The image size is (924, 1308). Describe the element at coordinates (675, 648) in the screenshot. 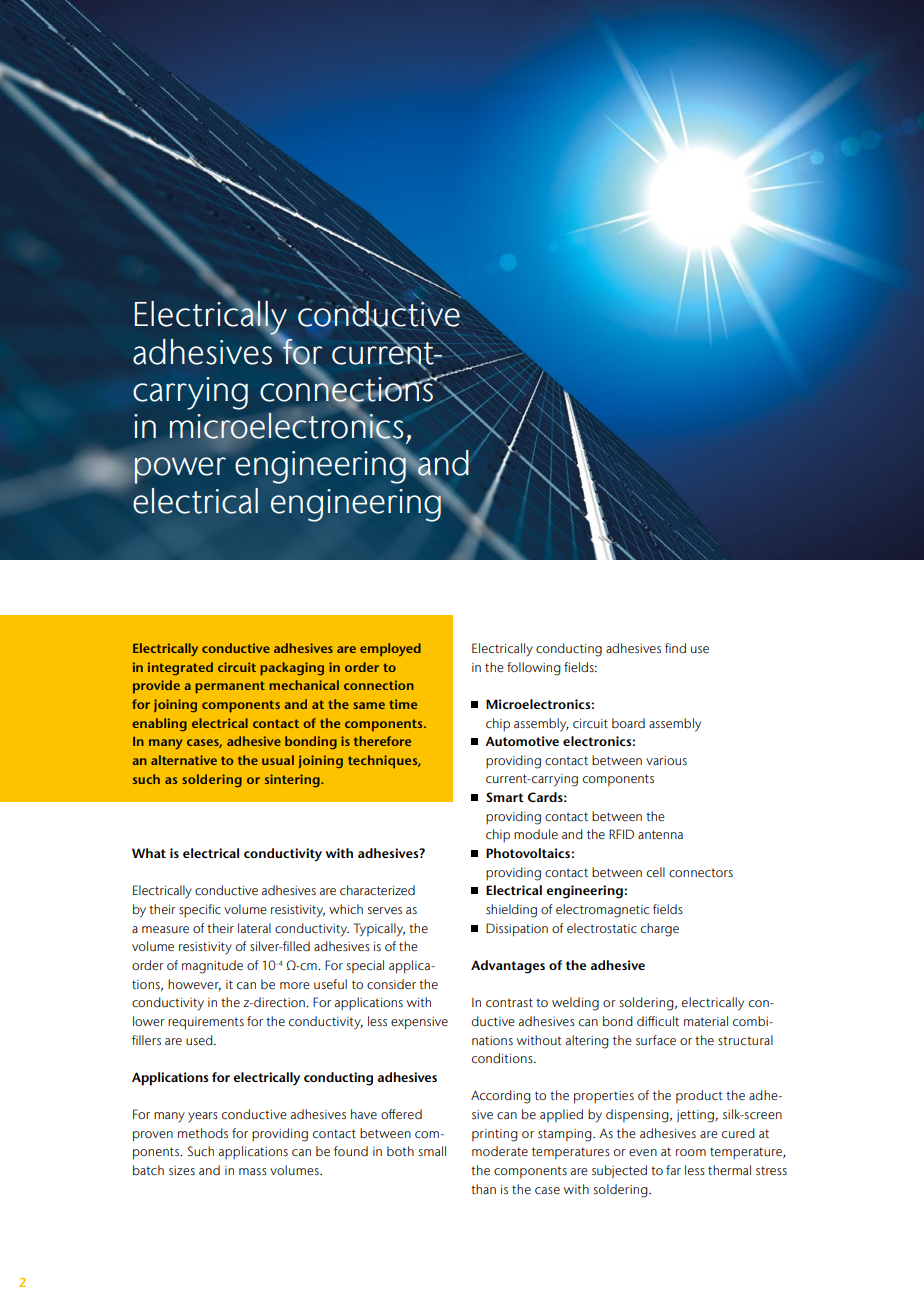

I see `find` at that location.
